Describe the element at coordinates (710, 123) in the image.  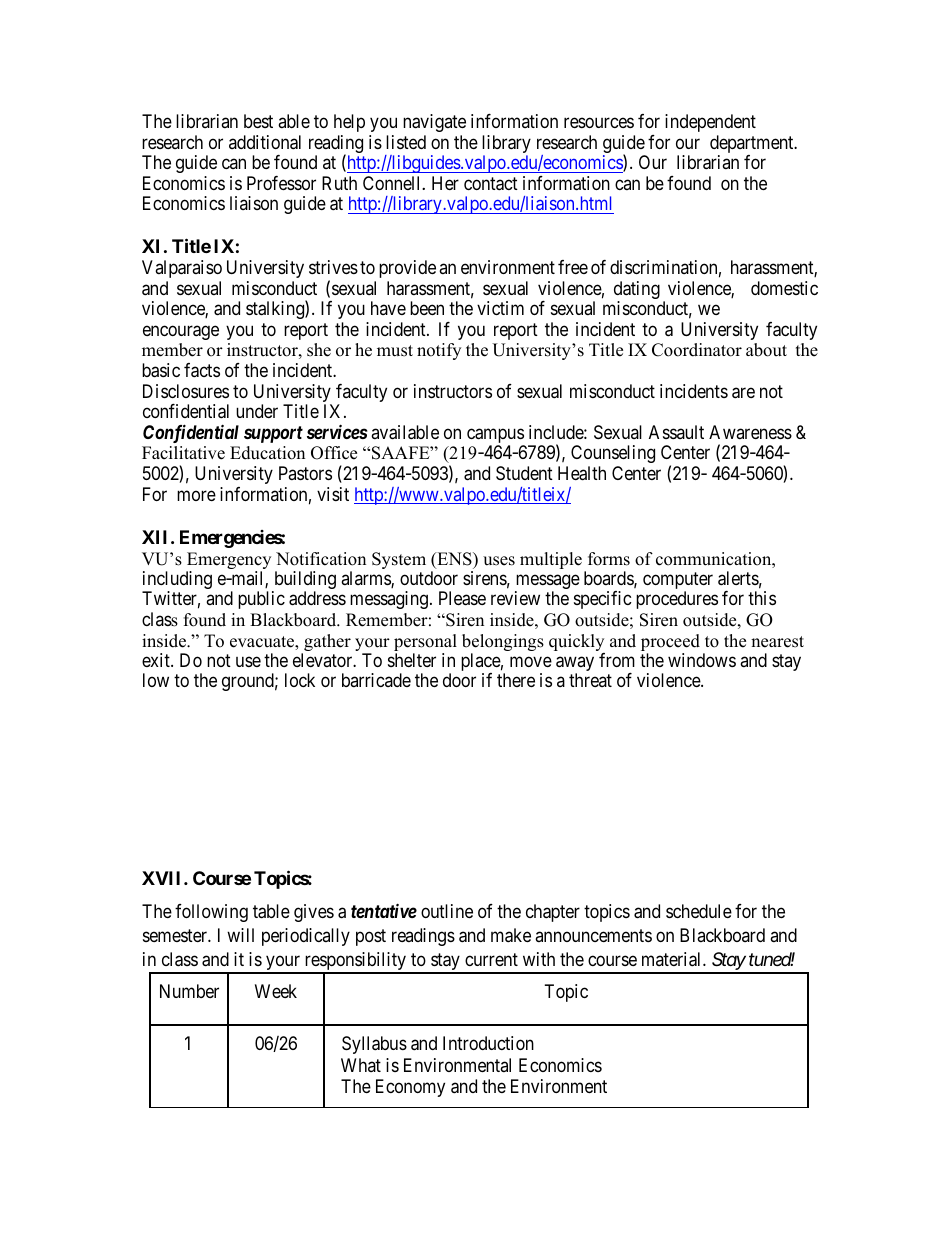
I see `independent` at that location.
